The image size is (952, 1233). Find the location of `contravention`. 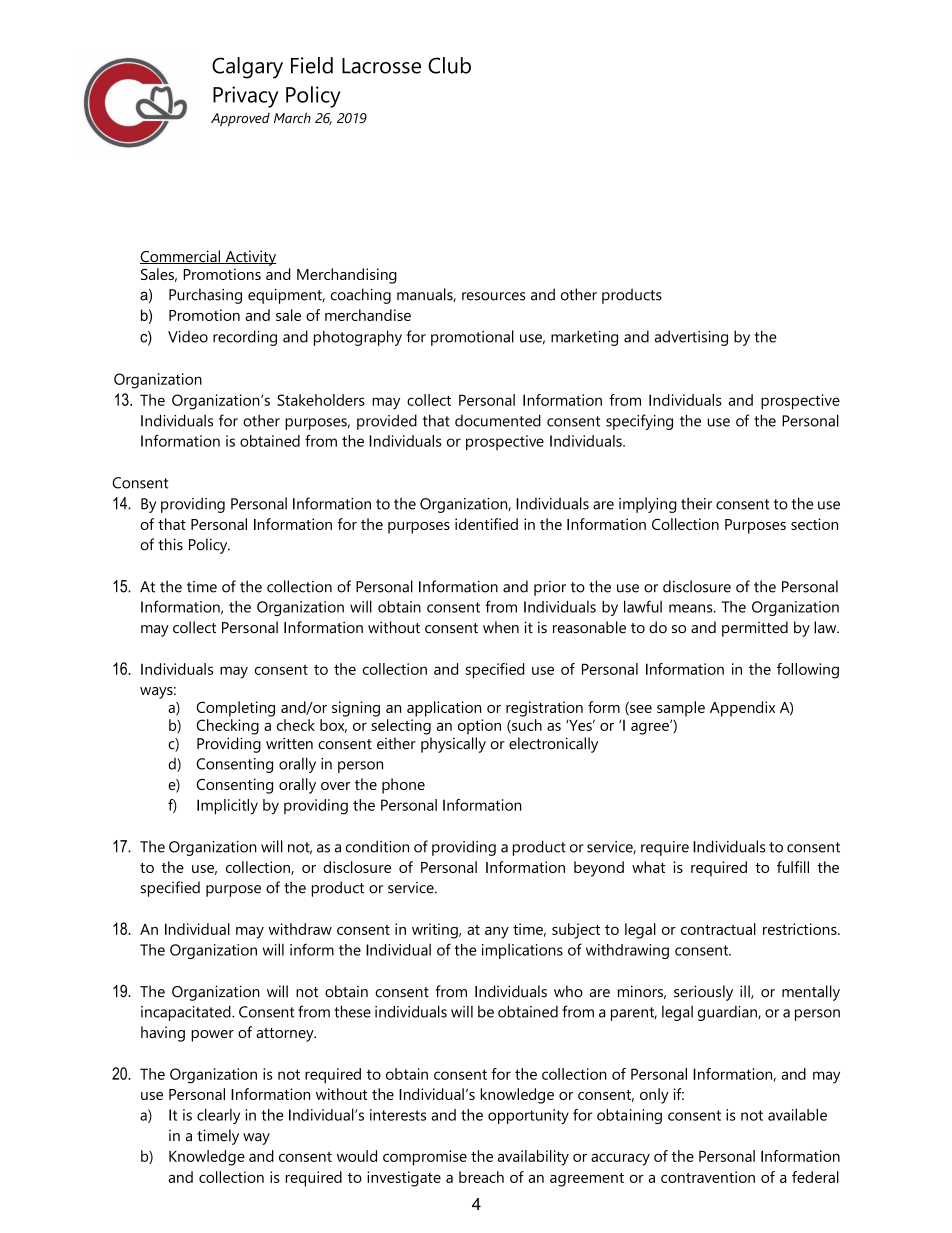

contravention is located at coordinates (708, 1177).
